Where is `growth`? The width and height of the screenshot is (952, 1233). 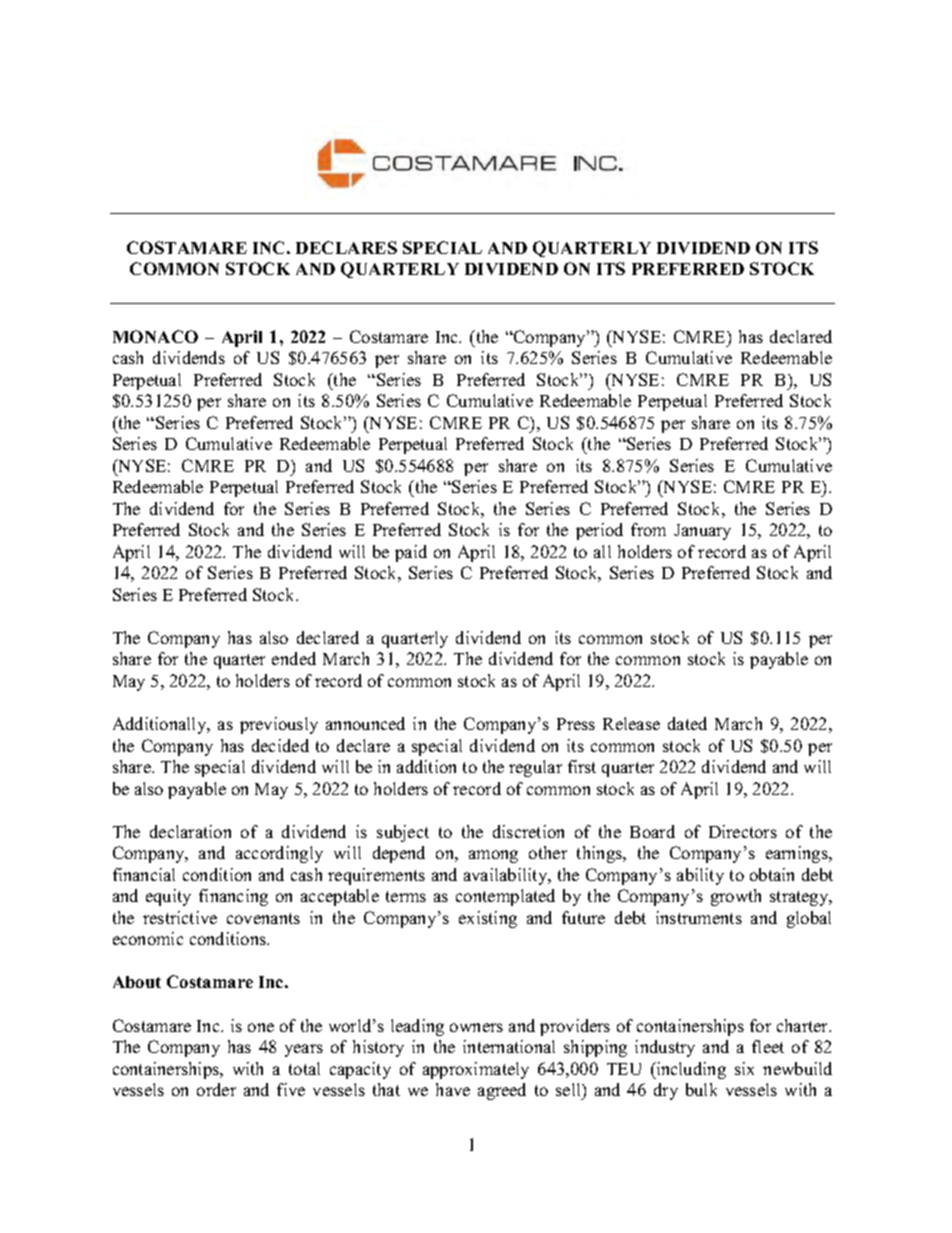
growth is located at coordinates (736, 897).
